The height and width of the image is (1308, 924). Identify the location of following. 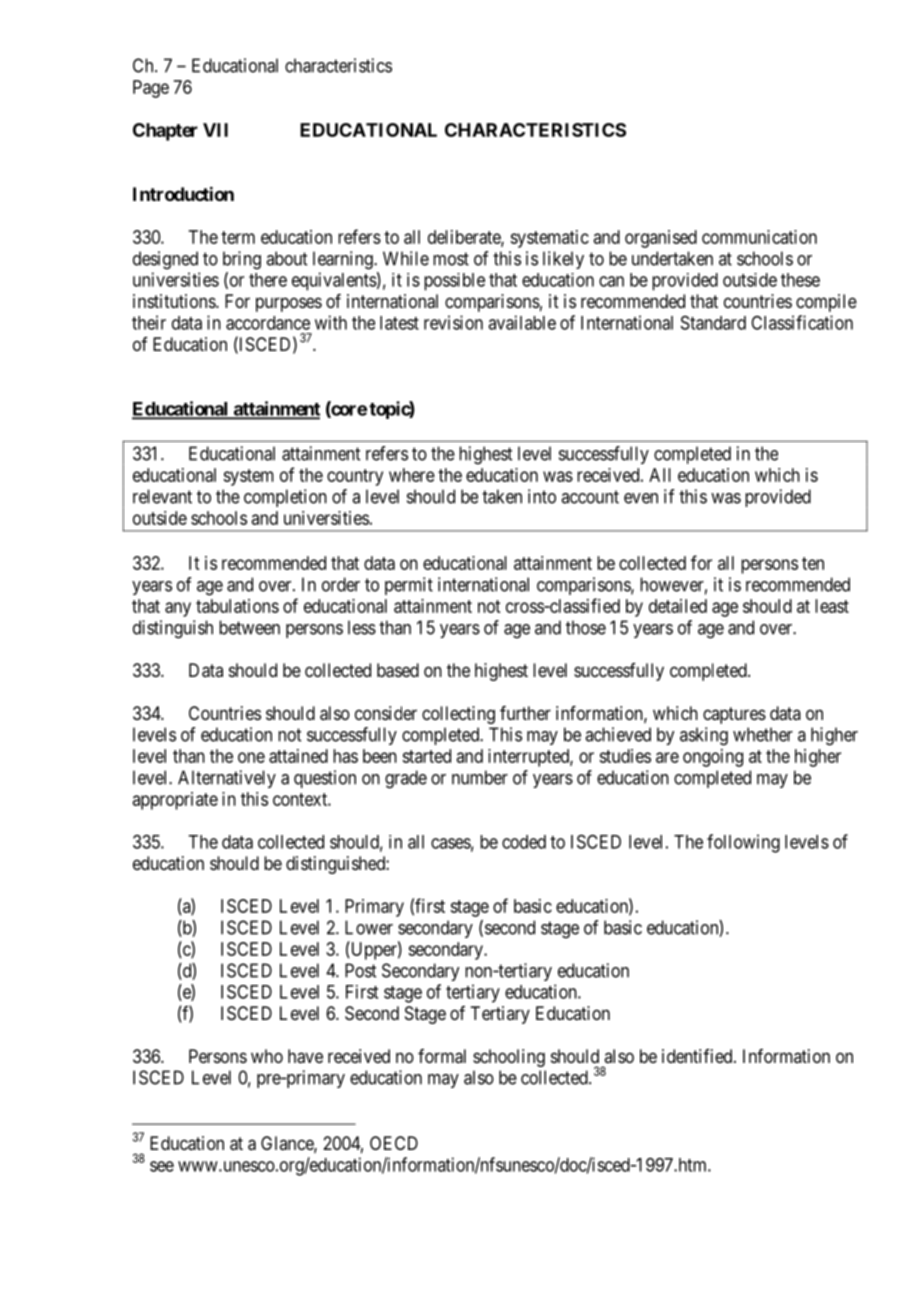
(743, 843).
